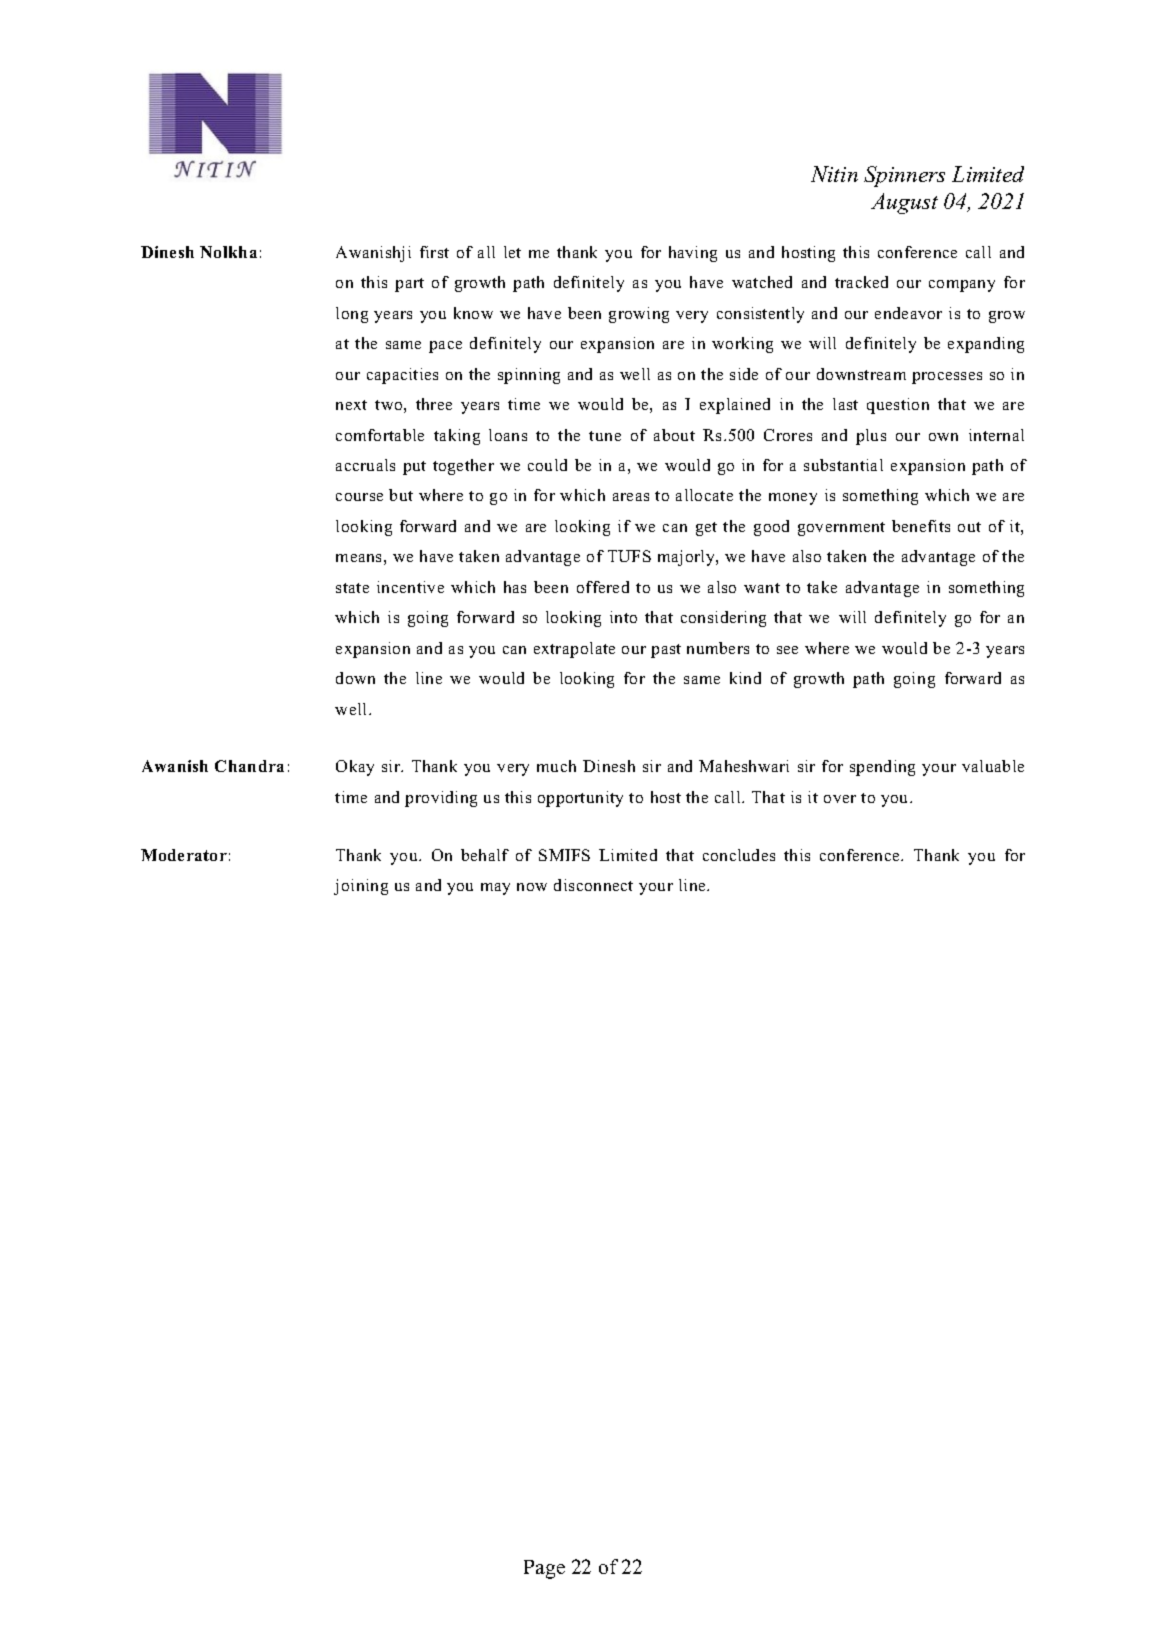  Describe the element at coordinates (593, 885) in the screenshot. I see `disconnect` at that location.
